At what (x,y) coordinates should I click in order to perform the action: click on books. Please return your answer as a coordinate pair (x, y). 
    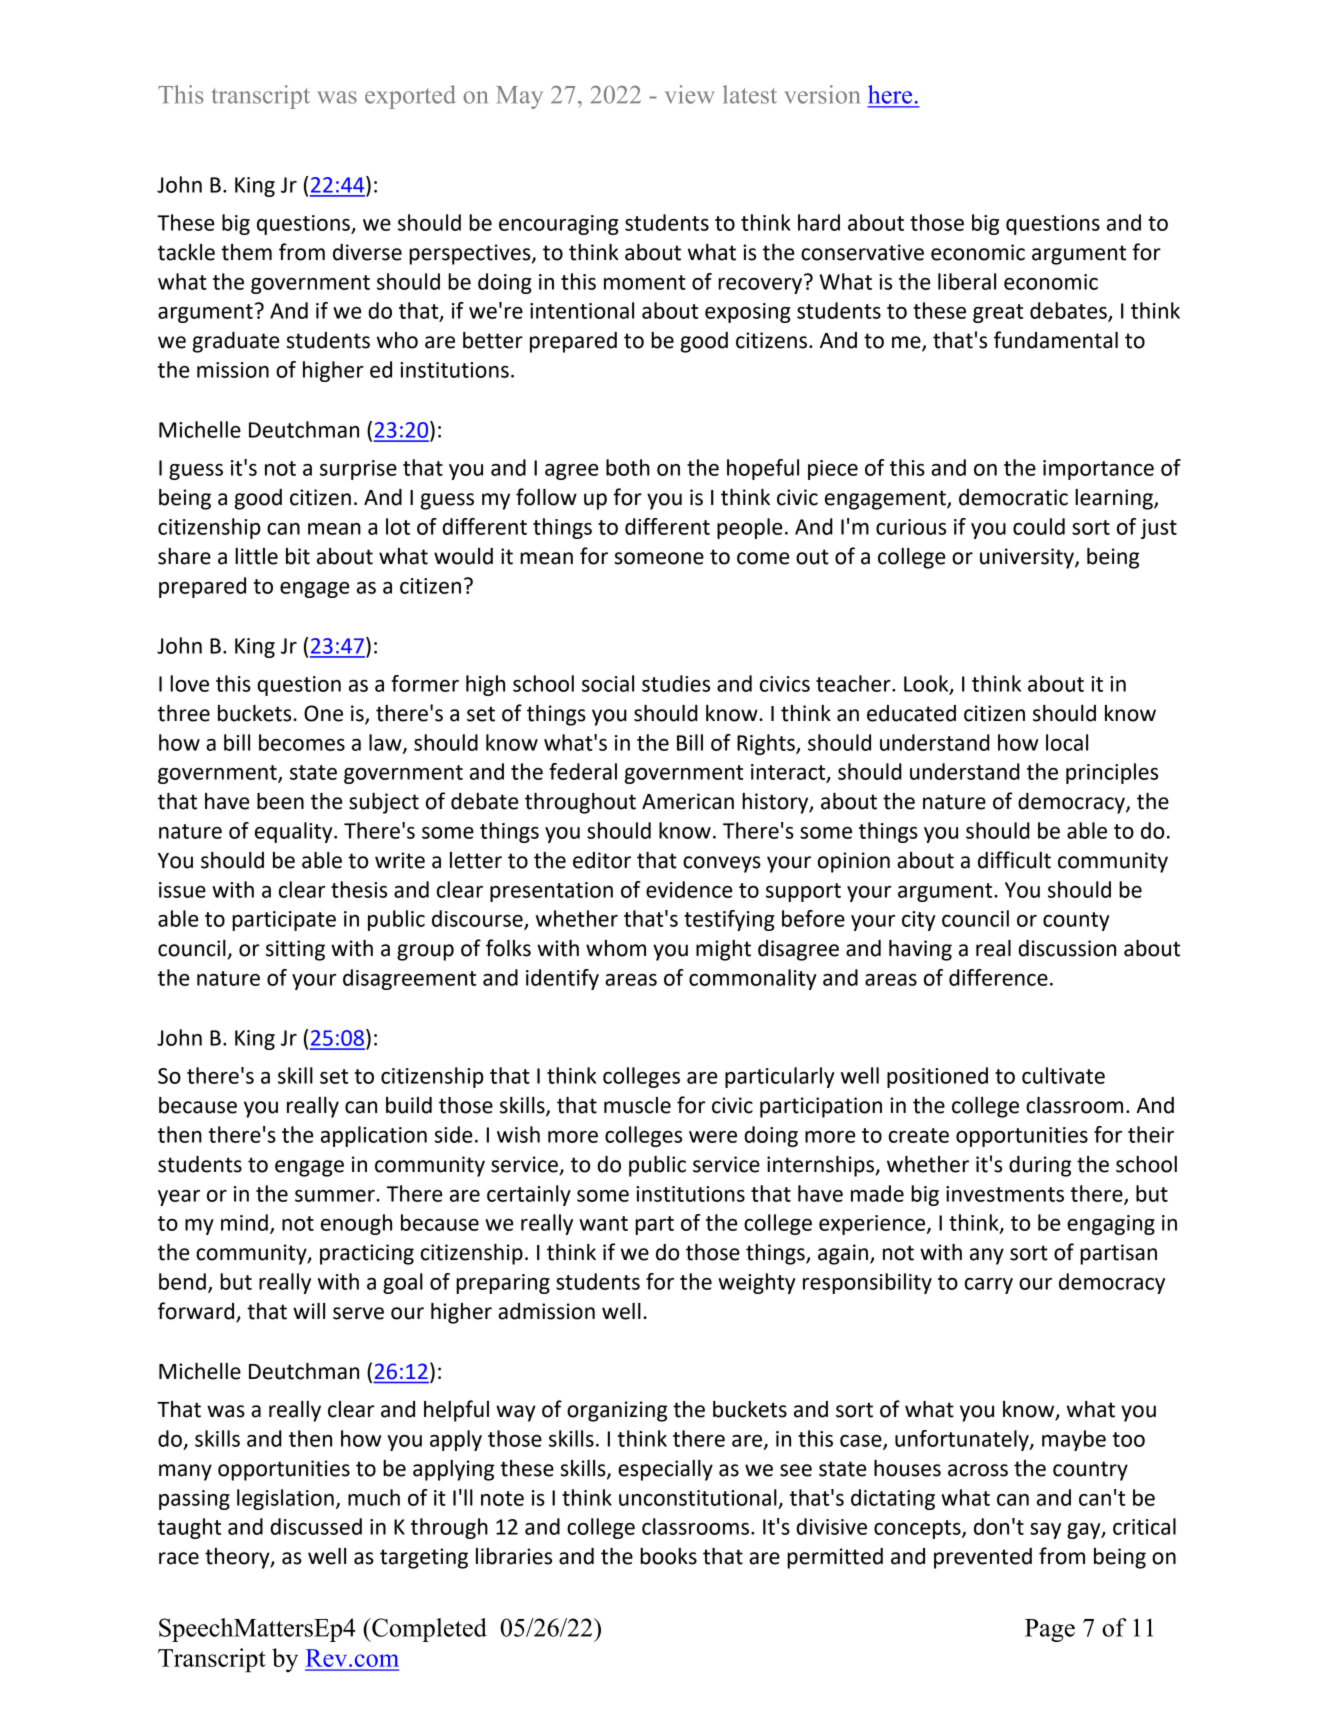
    Looking at the image, I should click on (668, 1556).
